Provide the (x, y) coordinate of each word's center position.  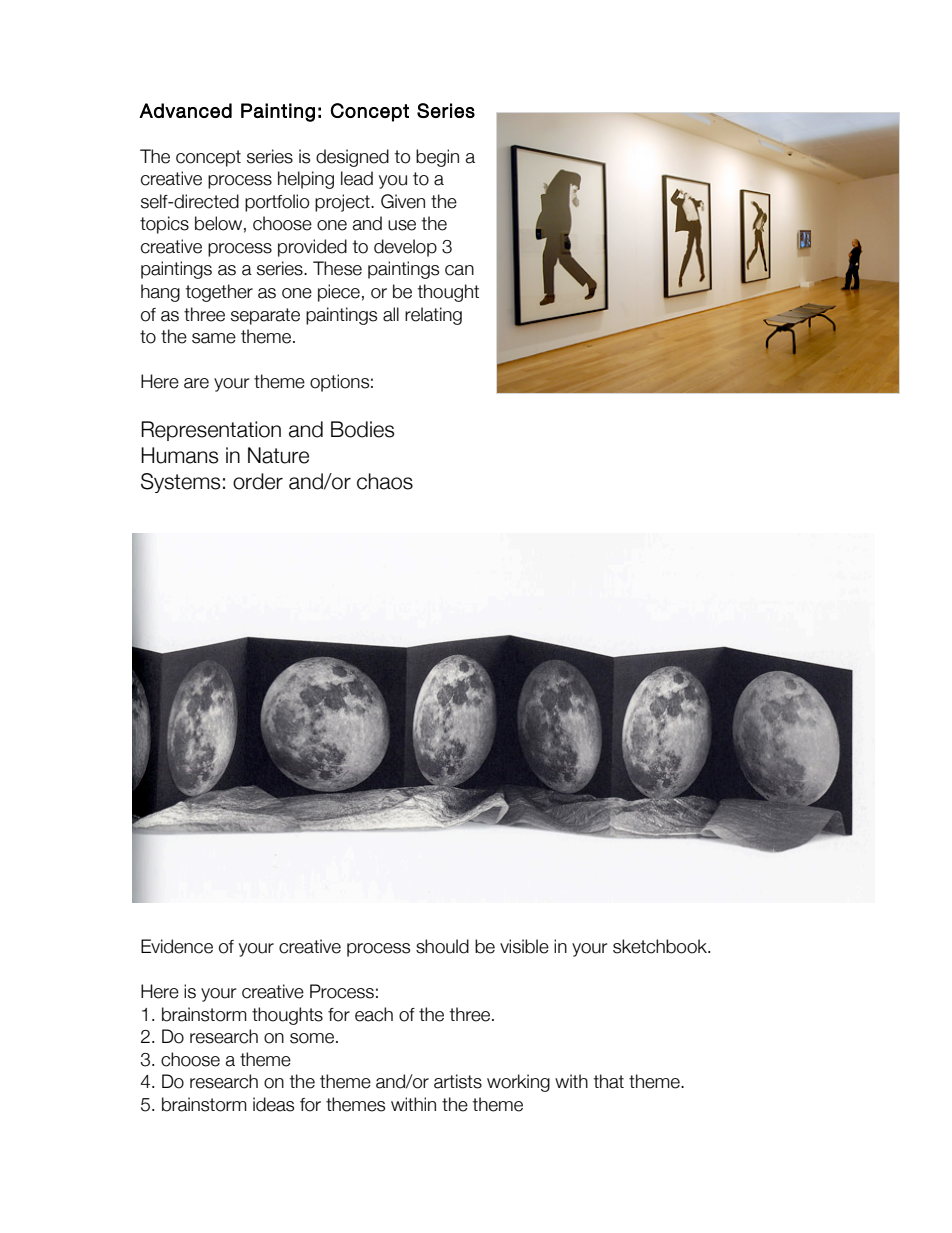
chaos (385, 481)
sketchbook (661, 946)
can (459, 270)
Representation (211, 431)
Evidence (177, 946)
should (442, 946)
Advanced (185, 110)
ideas (273, 1104)
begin (437, 158)
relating (433, 316)
